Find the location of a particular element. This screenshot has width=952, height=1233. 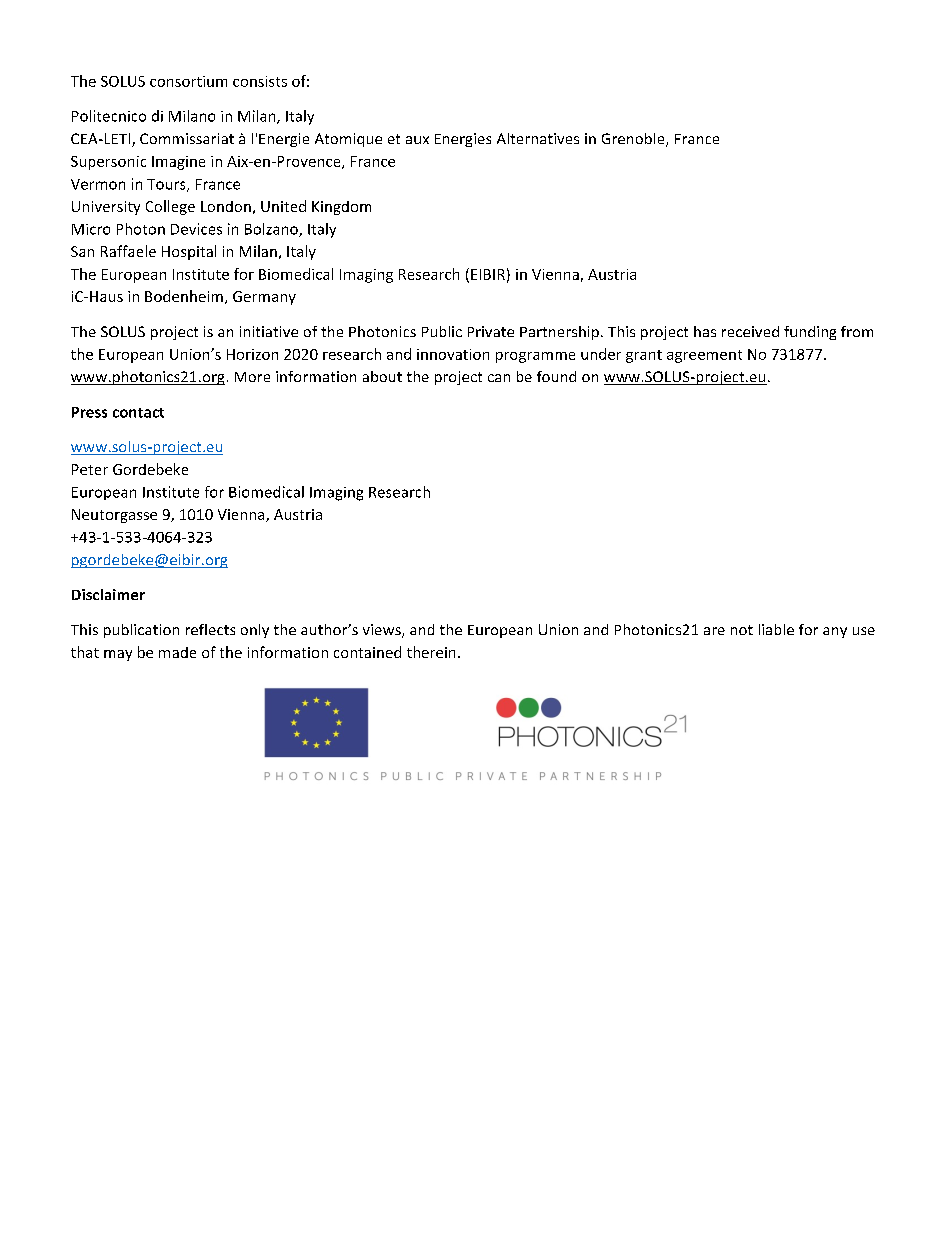

More is located at coordinates (252, 377).
